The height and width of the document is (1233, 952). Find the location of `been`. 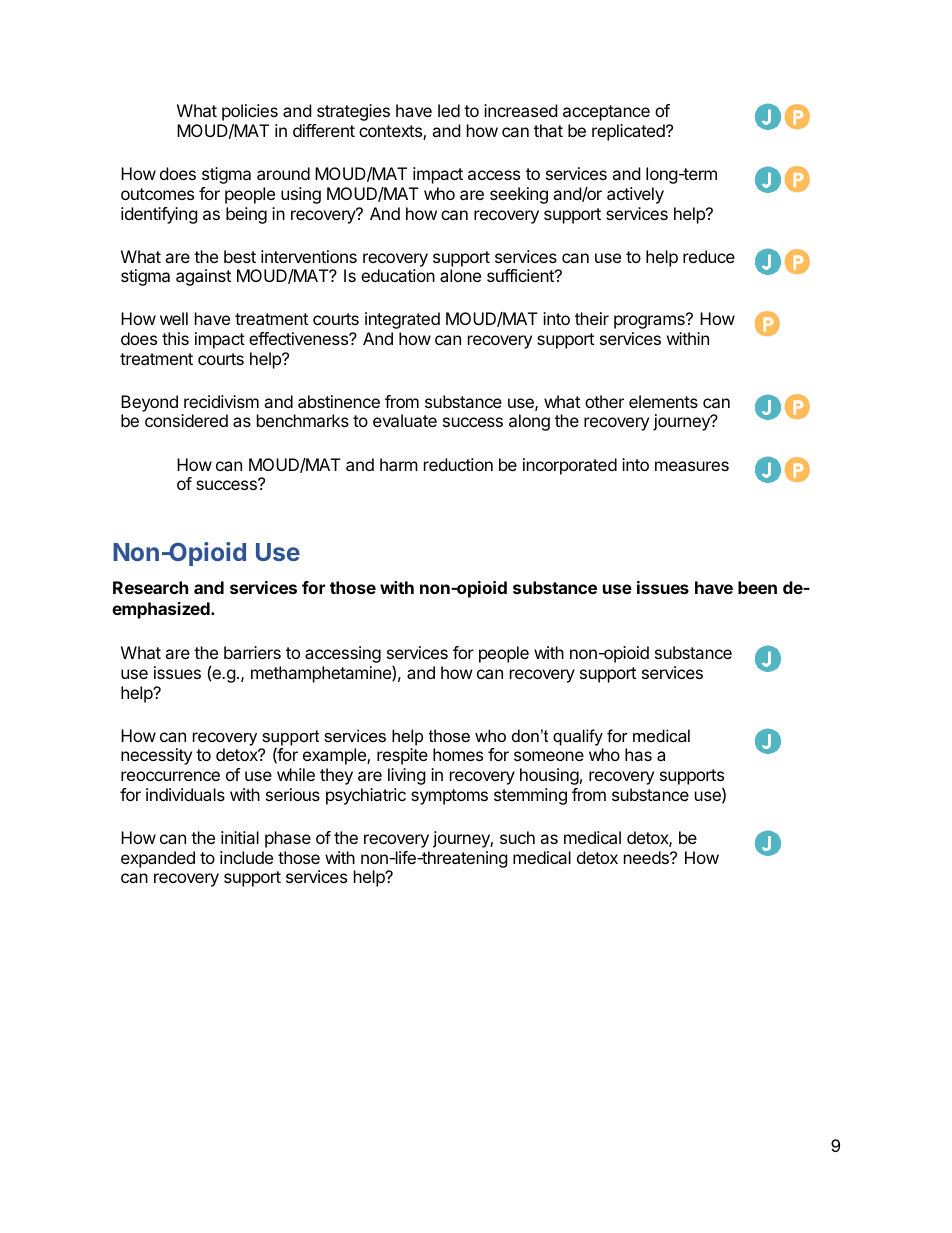

been is located at coordinates (757, 587).
